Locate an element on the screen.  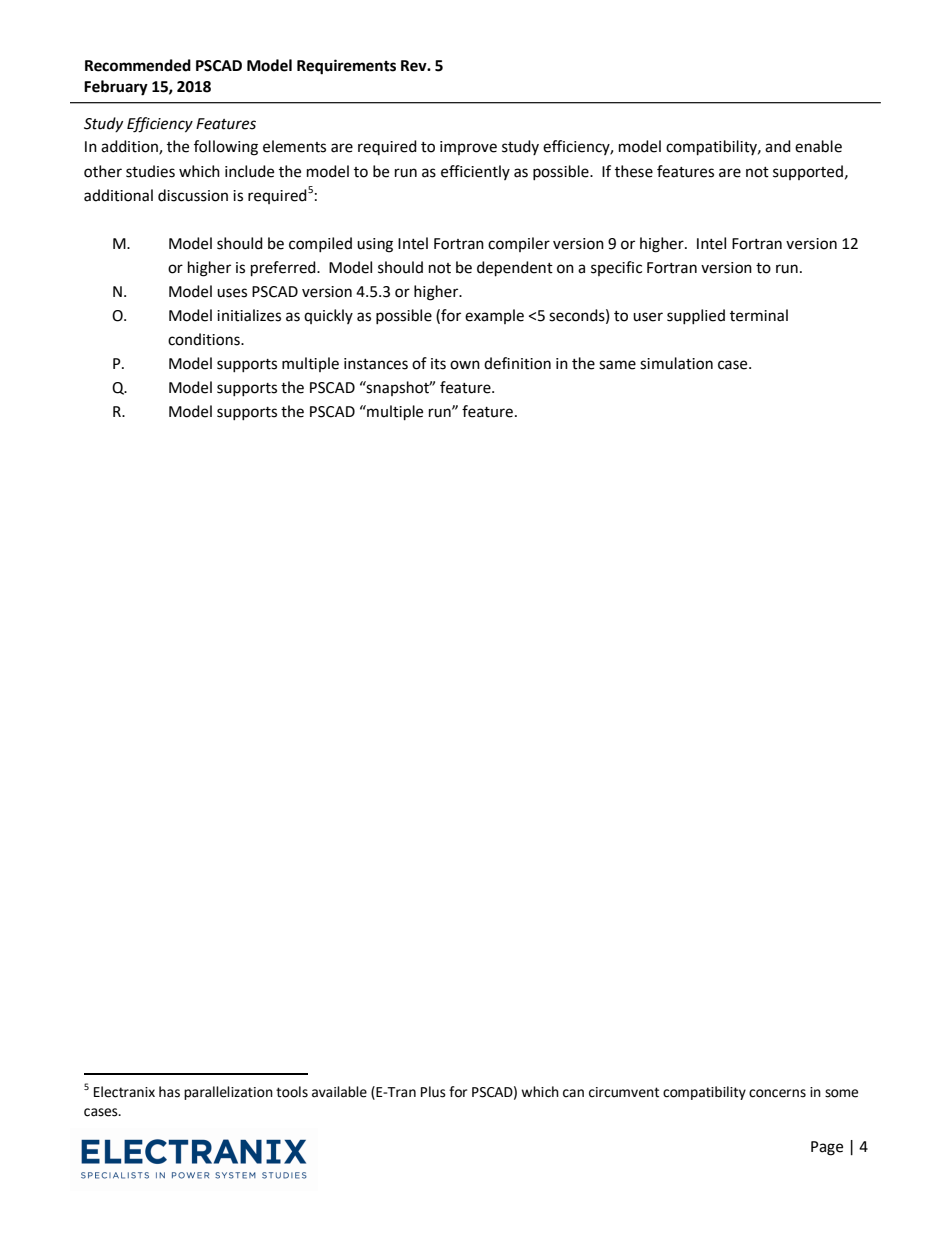
own is located at coordinates (465, 365).
